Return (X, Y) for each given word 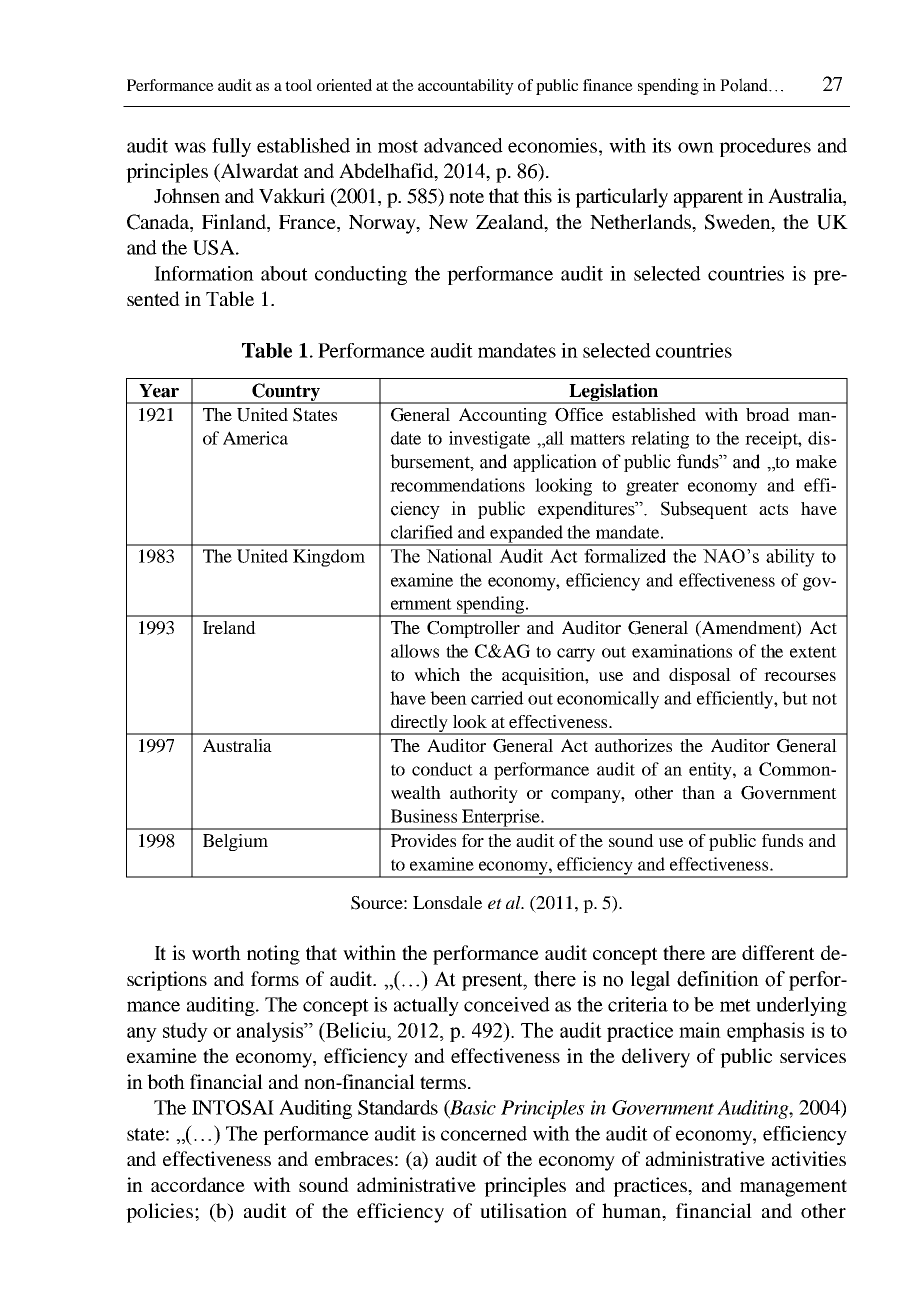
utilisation (523, 1210)
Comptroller (473, 629)
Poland (745, 85)
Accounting (503, 416)
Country (286, 393)
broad (768, 414)
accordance (198, 1184)
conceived (507, 1004)
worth (216, 952)
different (778, 952)
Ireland (229, 627)
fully (231, 147)
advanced (463, 145)
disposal (700, 676)
